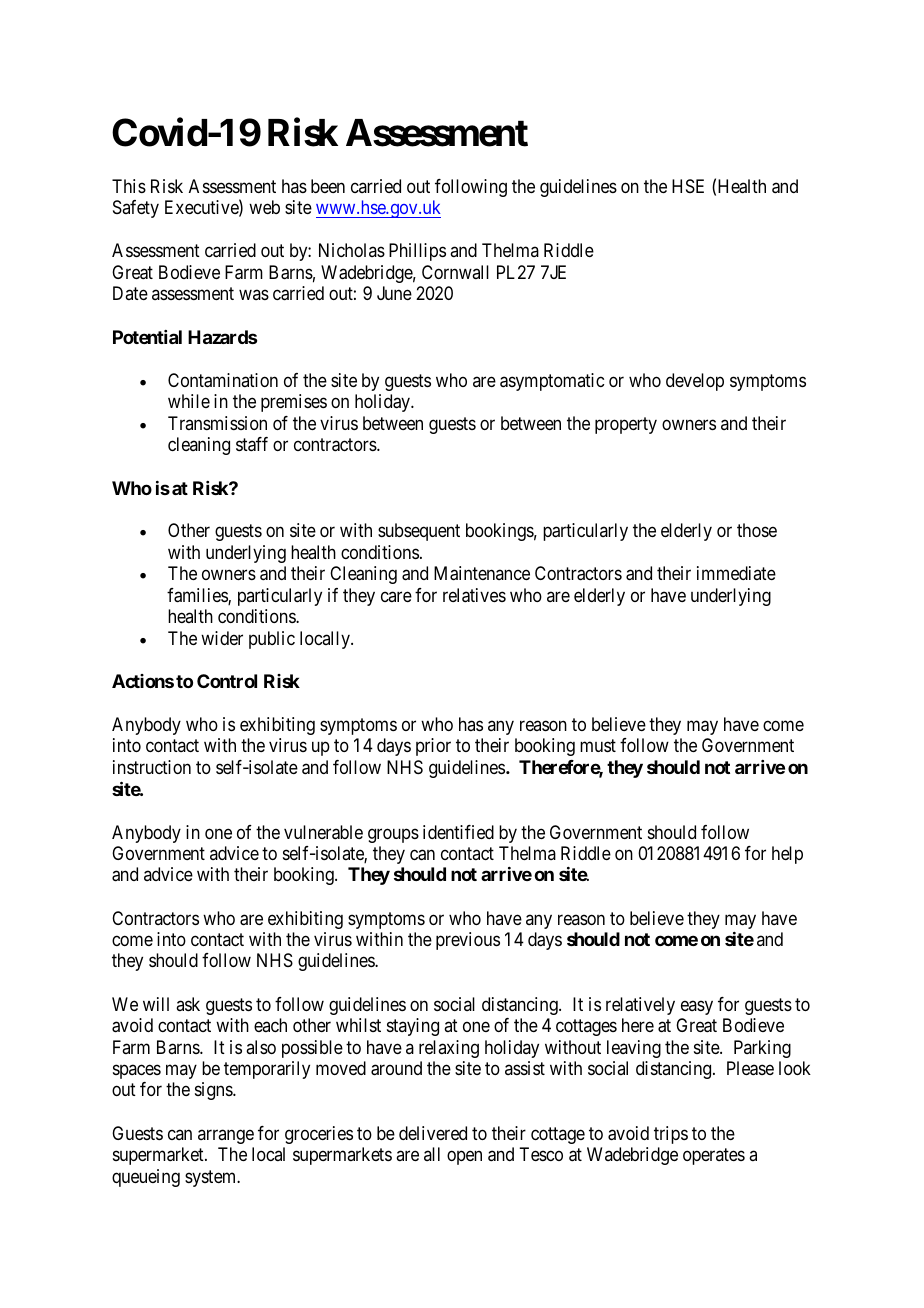 Image resolution: width=924 pixels, height=1308 pixels. What do you see at coordinates (152, 767) in the screenshot?
I see `instruction` at bounding box center [152, 767].
